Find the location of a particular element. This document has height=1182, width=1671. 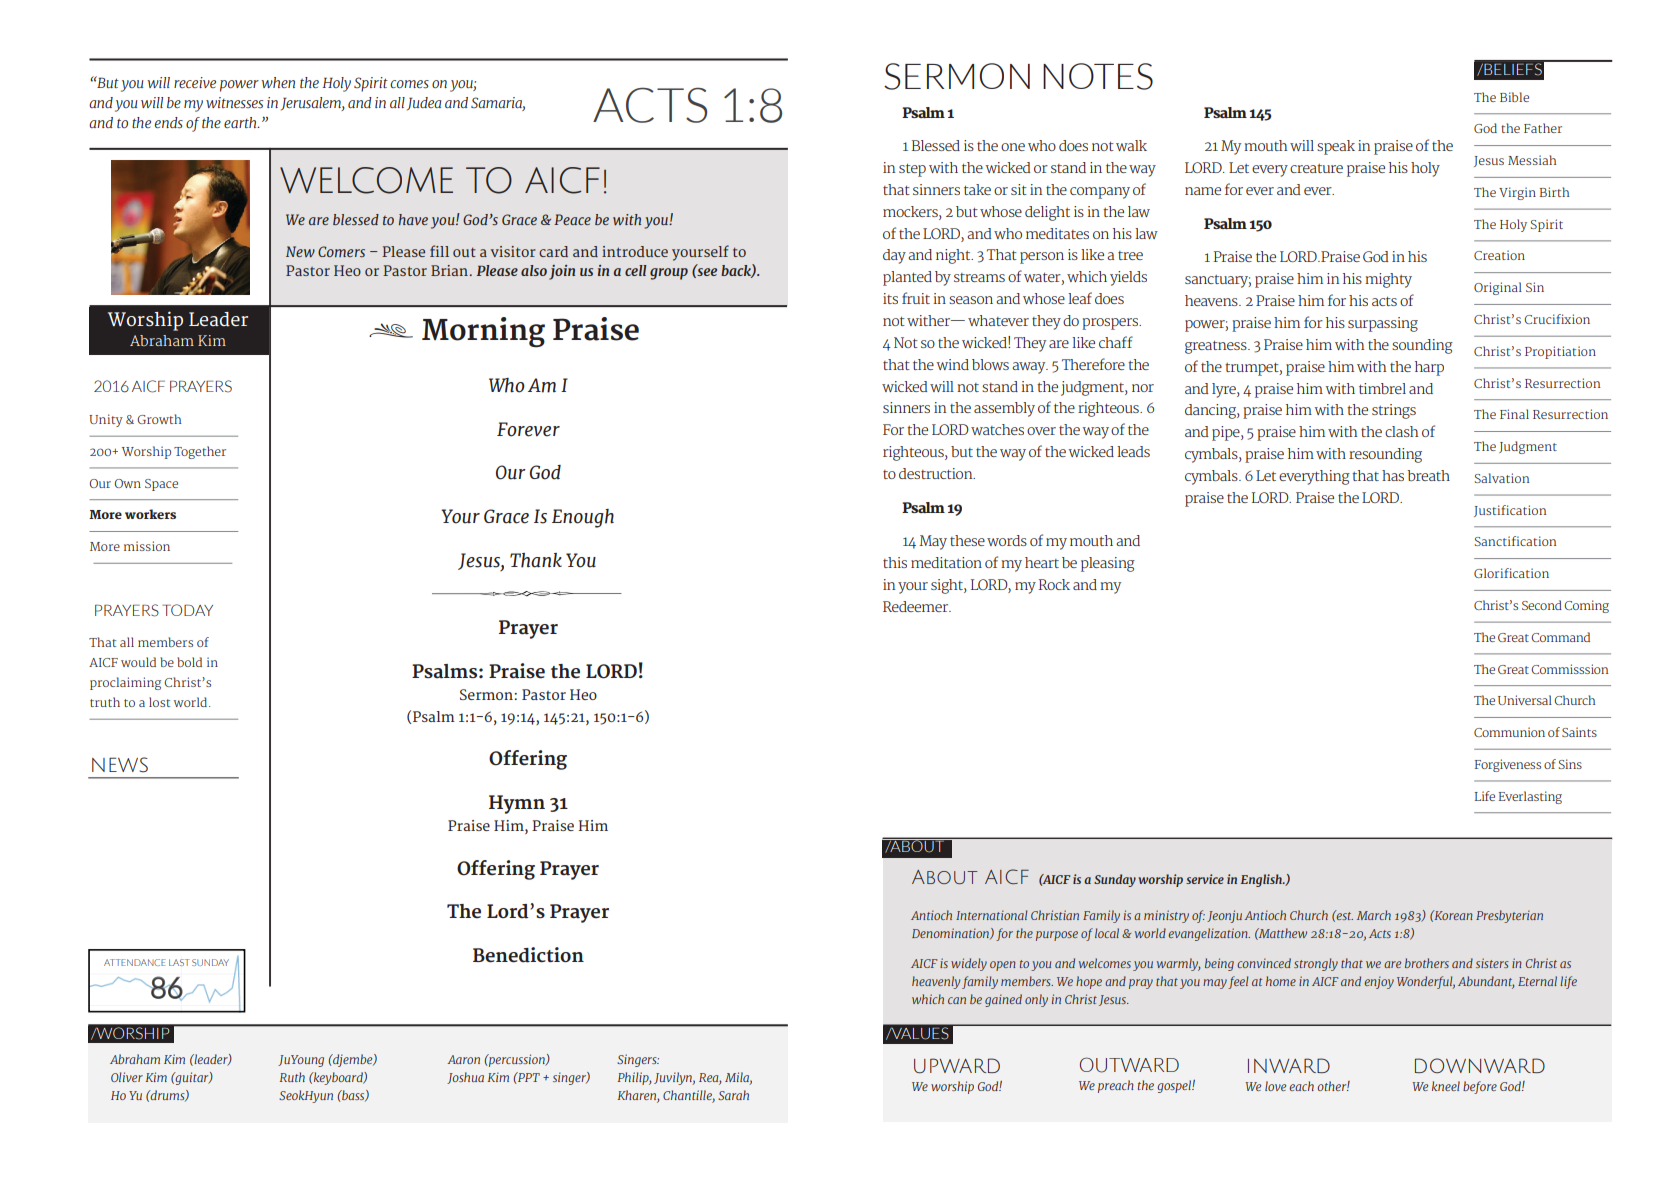

its is located at coordinates (890, 298).
